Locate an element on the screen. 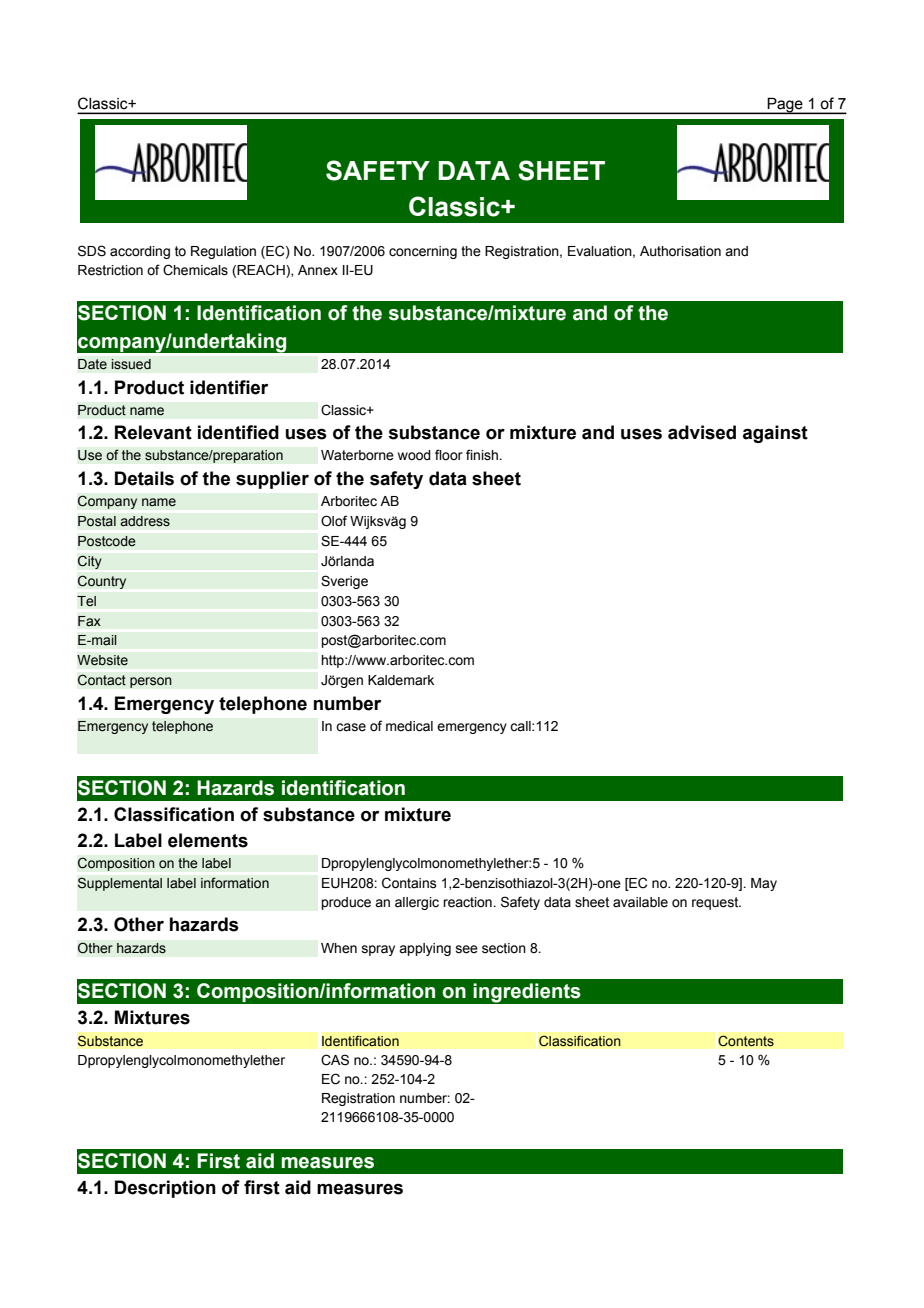 This screenshot has width=924, height=1308. Page is located at coordinates (785, 105).
